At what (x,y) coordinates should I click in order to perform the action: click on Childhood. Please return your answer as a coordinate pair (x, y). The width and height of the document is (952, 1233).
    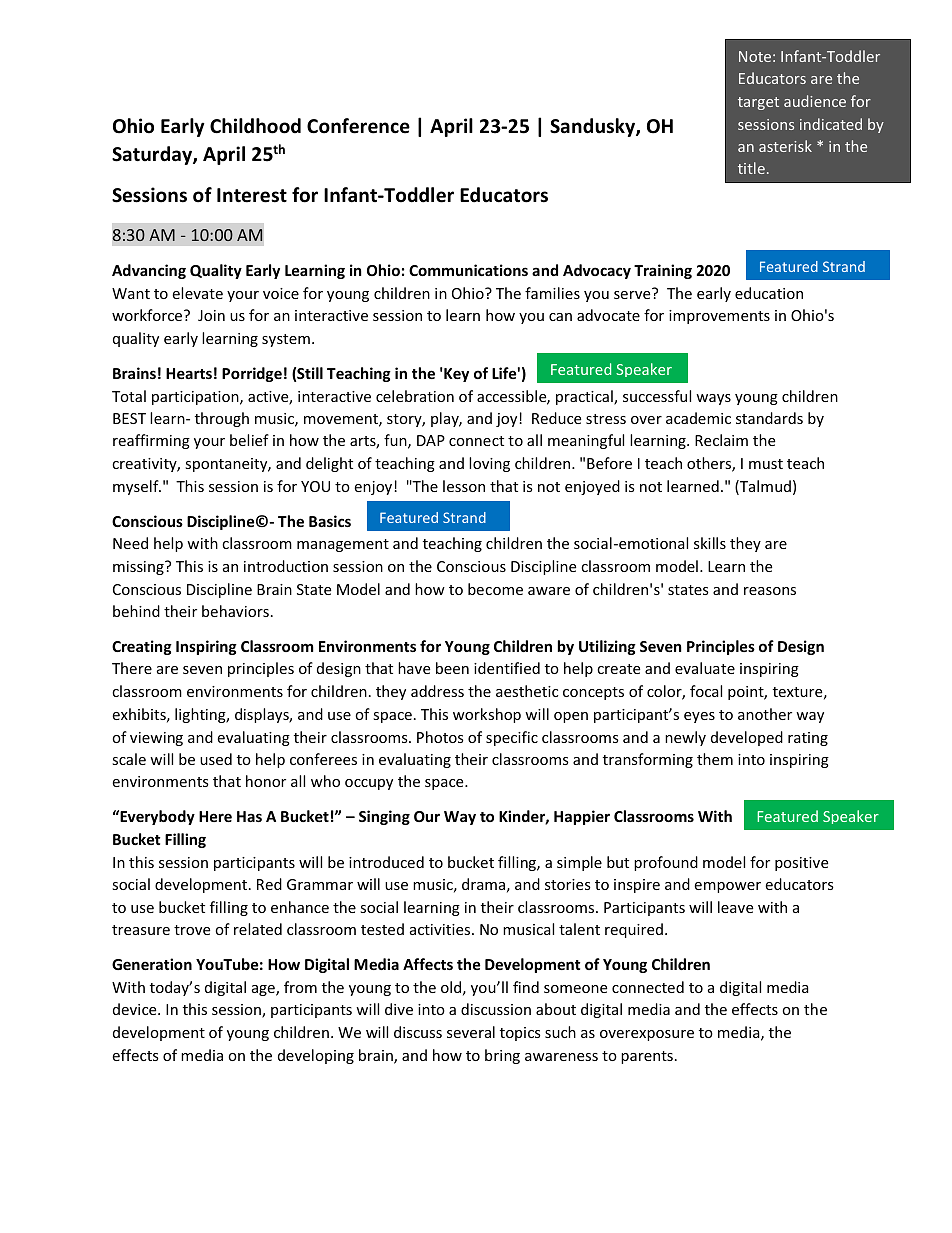
    Looking at the image, I should click on (255, 126).
